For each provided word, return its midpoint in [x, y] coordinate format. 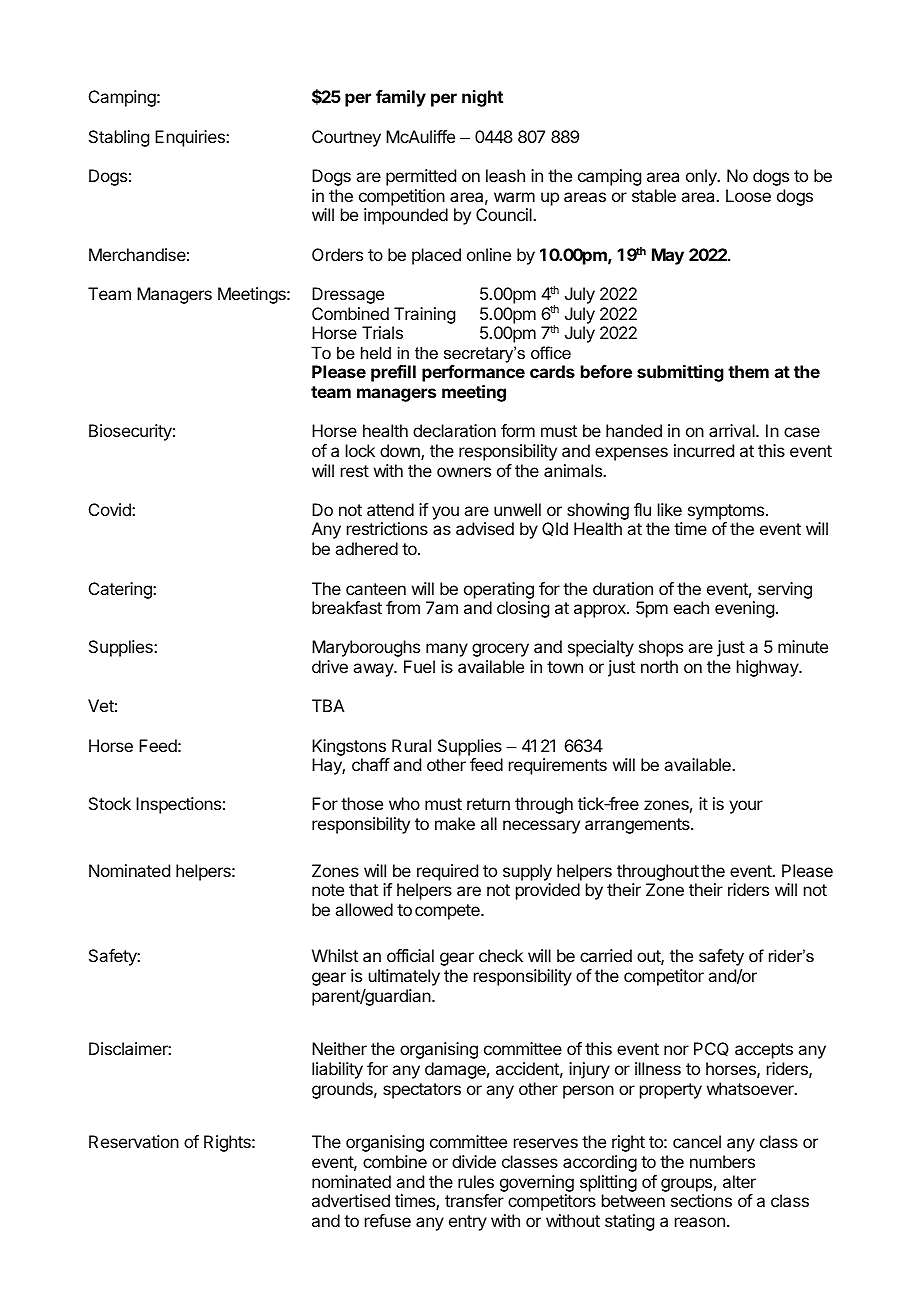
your [746, 807]
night [482, 98]
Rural [411, 745]
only [702, 177]
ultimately [404, 977]
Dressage [348, 295]
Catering [121, 590]
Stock [110, 803]
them [748, 371]
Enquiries [191, 138]
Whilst [335, 955]
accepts [764, 1051]
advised [485, 528]
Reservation [134, 1141]
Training [424, 315]
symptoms [727, 513]
